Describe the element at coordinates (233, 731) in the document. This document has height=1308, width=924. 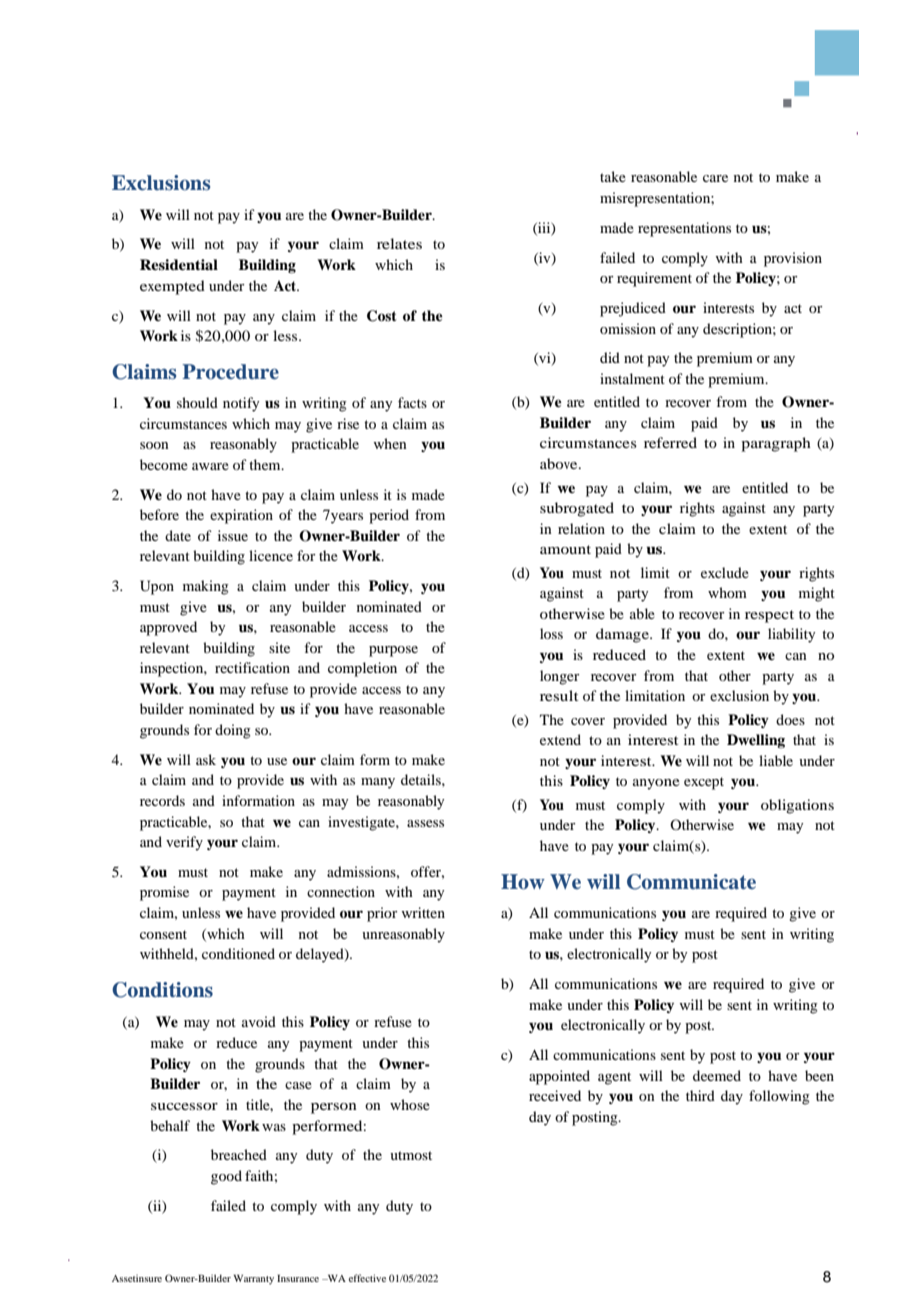
I see `doing` at that location.
